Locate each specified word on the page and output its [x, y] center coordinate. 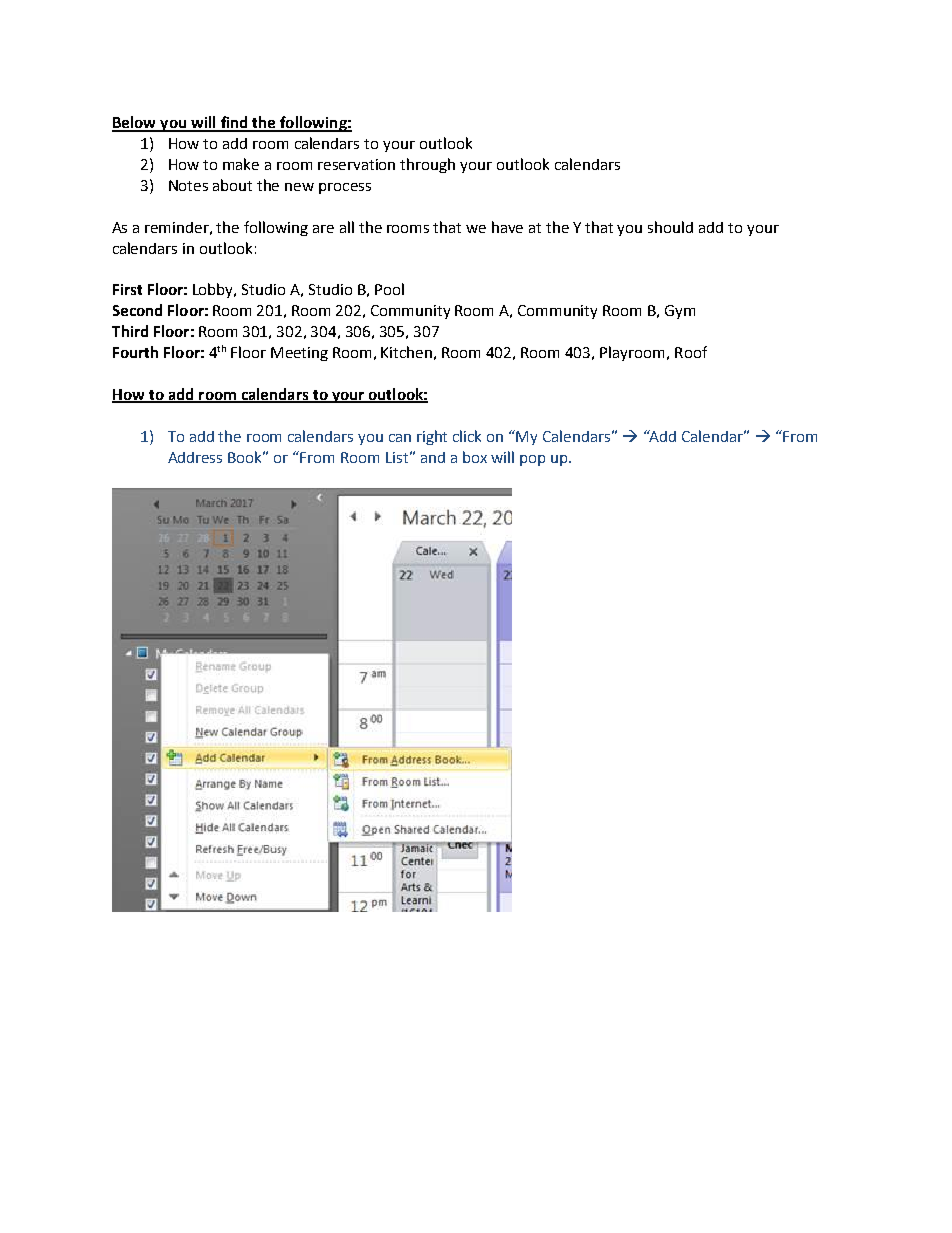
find [234, 123]
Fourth [135, 352]
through [427, 165]
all [347, 227]
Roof [691, 352]
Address [195, 457]
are [323, 229]
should [670, 227]
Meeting [299, 354]
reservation [356, 164]
